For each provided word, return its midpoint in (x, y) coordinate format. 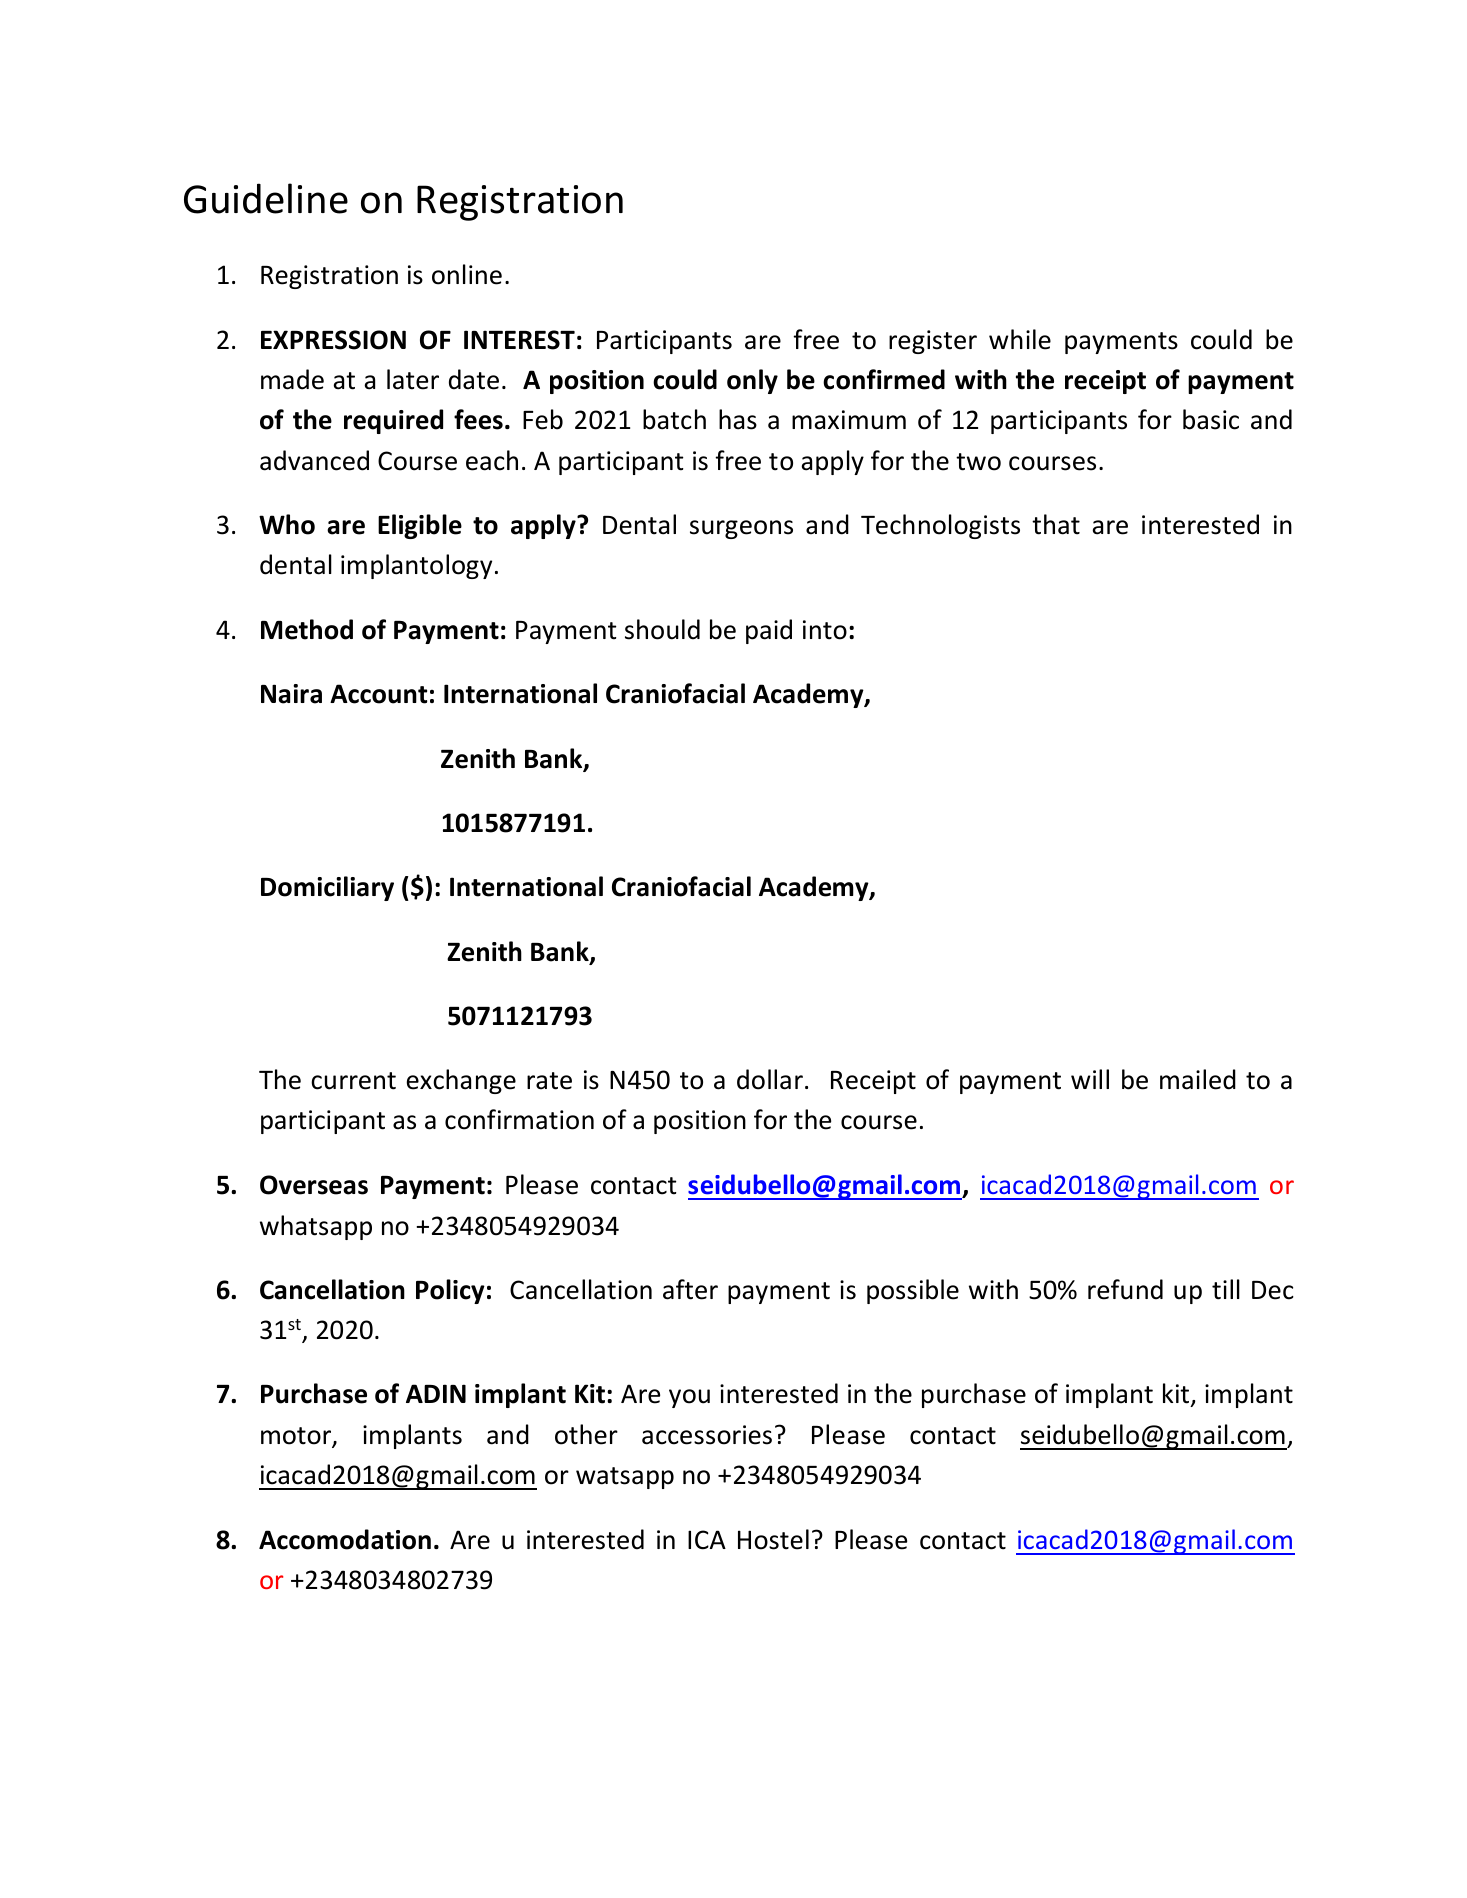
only (752, 381)
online (467, 274)
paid (769, 631)
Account (378, 694)
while (1020, 339)
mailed (1198, 1079)
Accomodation (345, 1539)
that (1056, 524)
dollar (770, 1079)
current (353, 1081)
